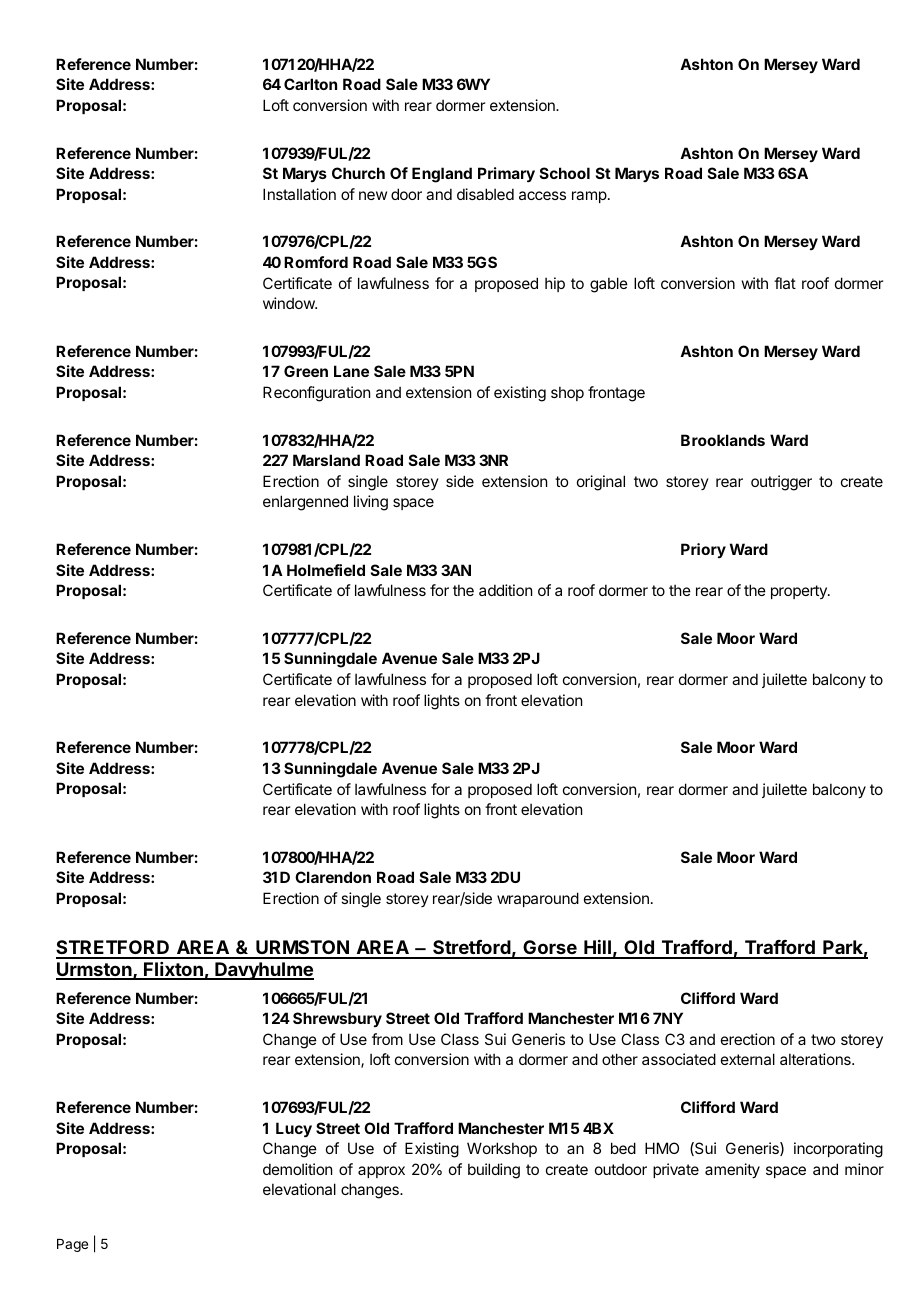  Describe the element at coordinates (732, 1170) in the document. I see `amenity` at that location.
